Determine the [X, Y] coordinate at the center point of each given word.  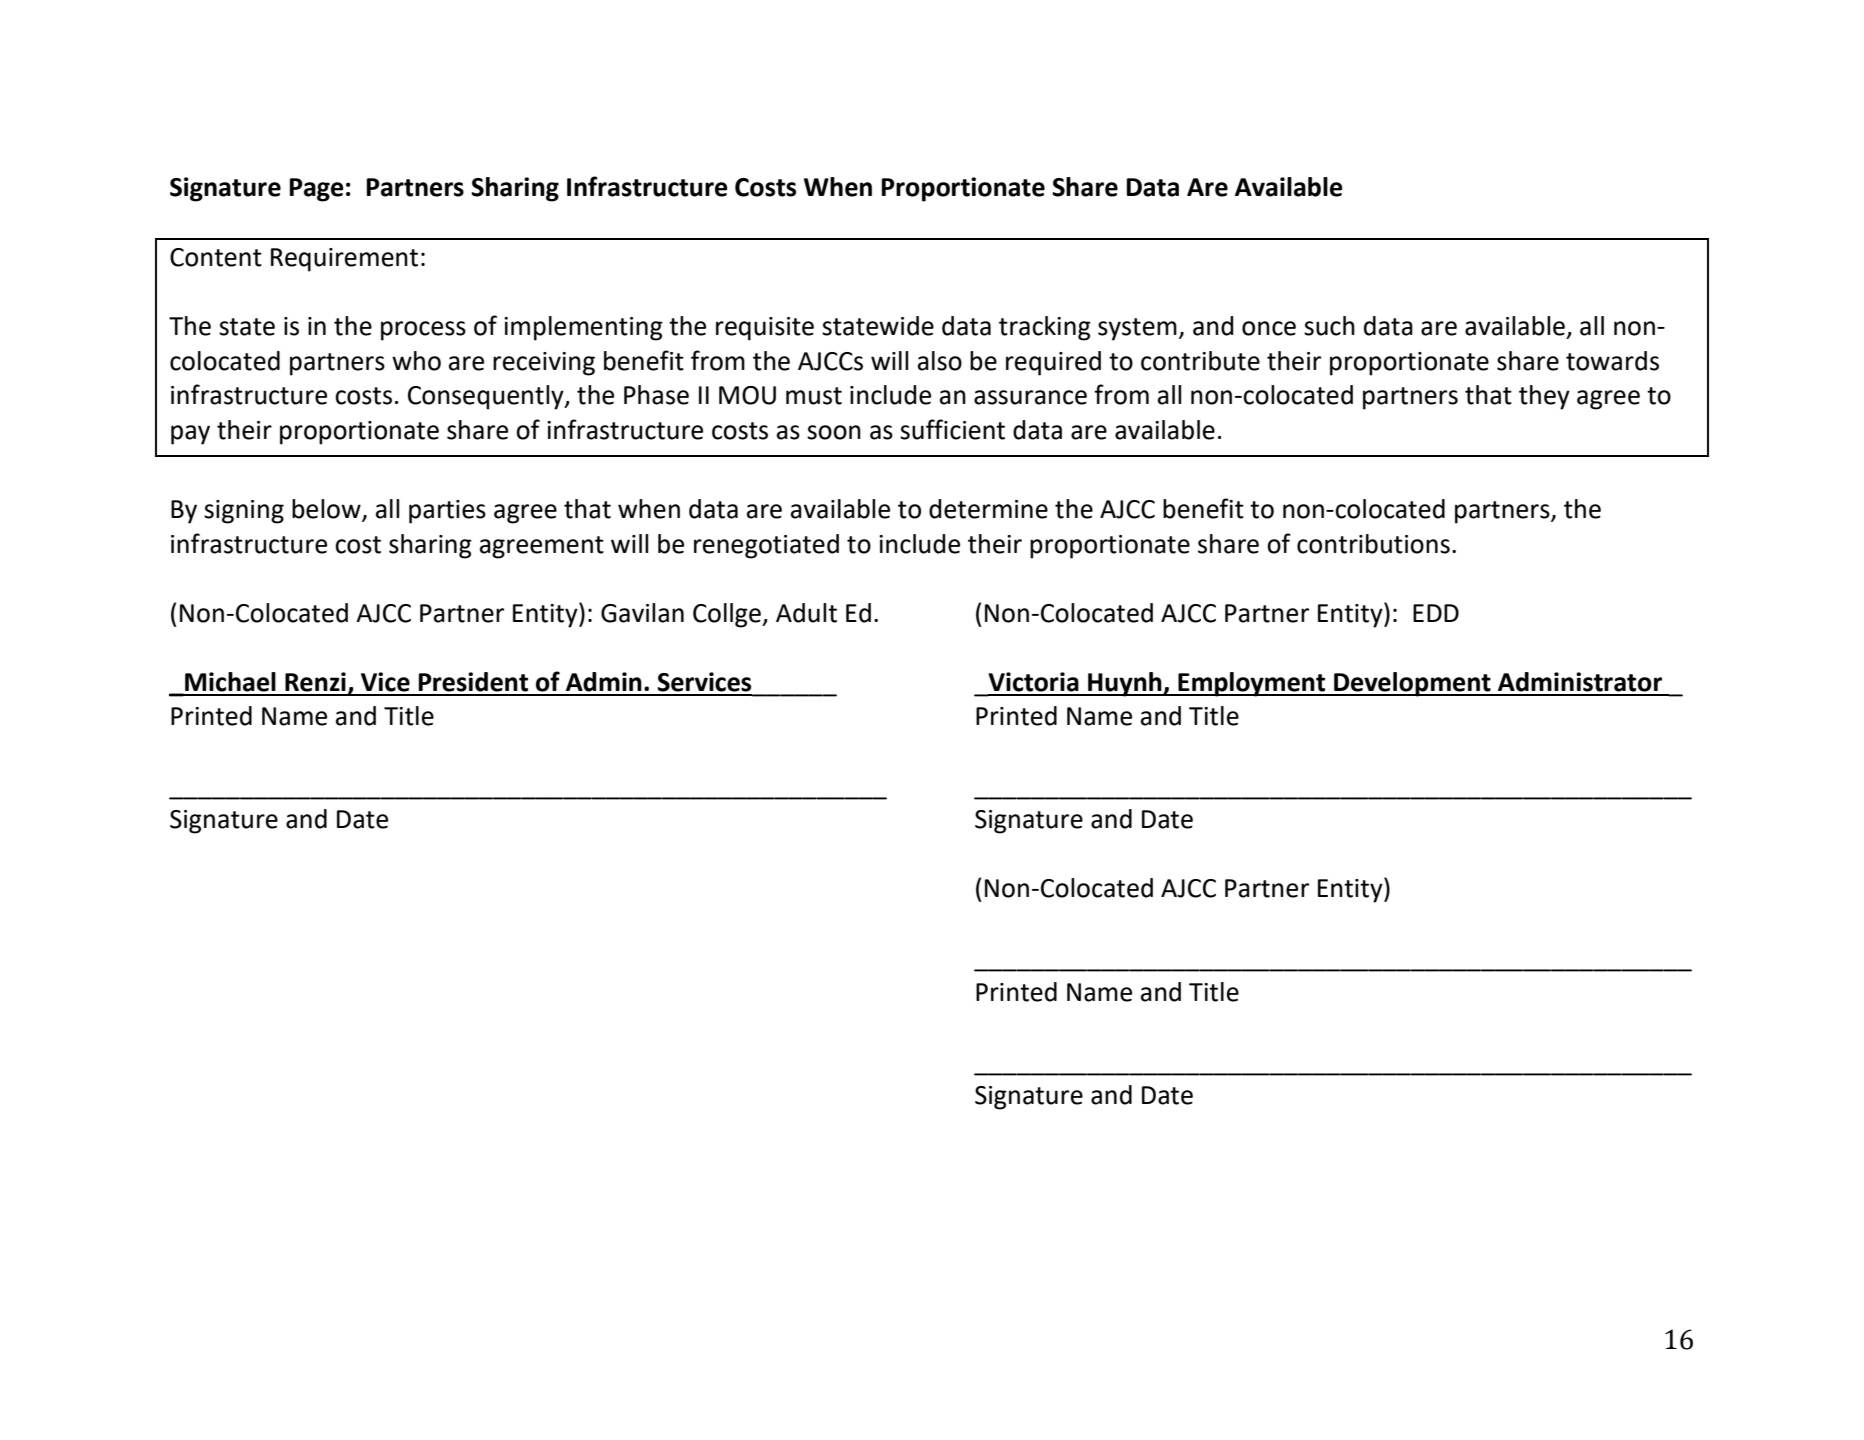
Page [317, 190]
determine [988, 509]
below [327, 510]
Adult [806, 613]
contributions [1373, 544]
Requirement [344, 260]
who [416, 361]
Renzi [315, 682]
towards [1612, 361]
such [1329, 326]
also [940, 361]
